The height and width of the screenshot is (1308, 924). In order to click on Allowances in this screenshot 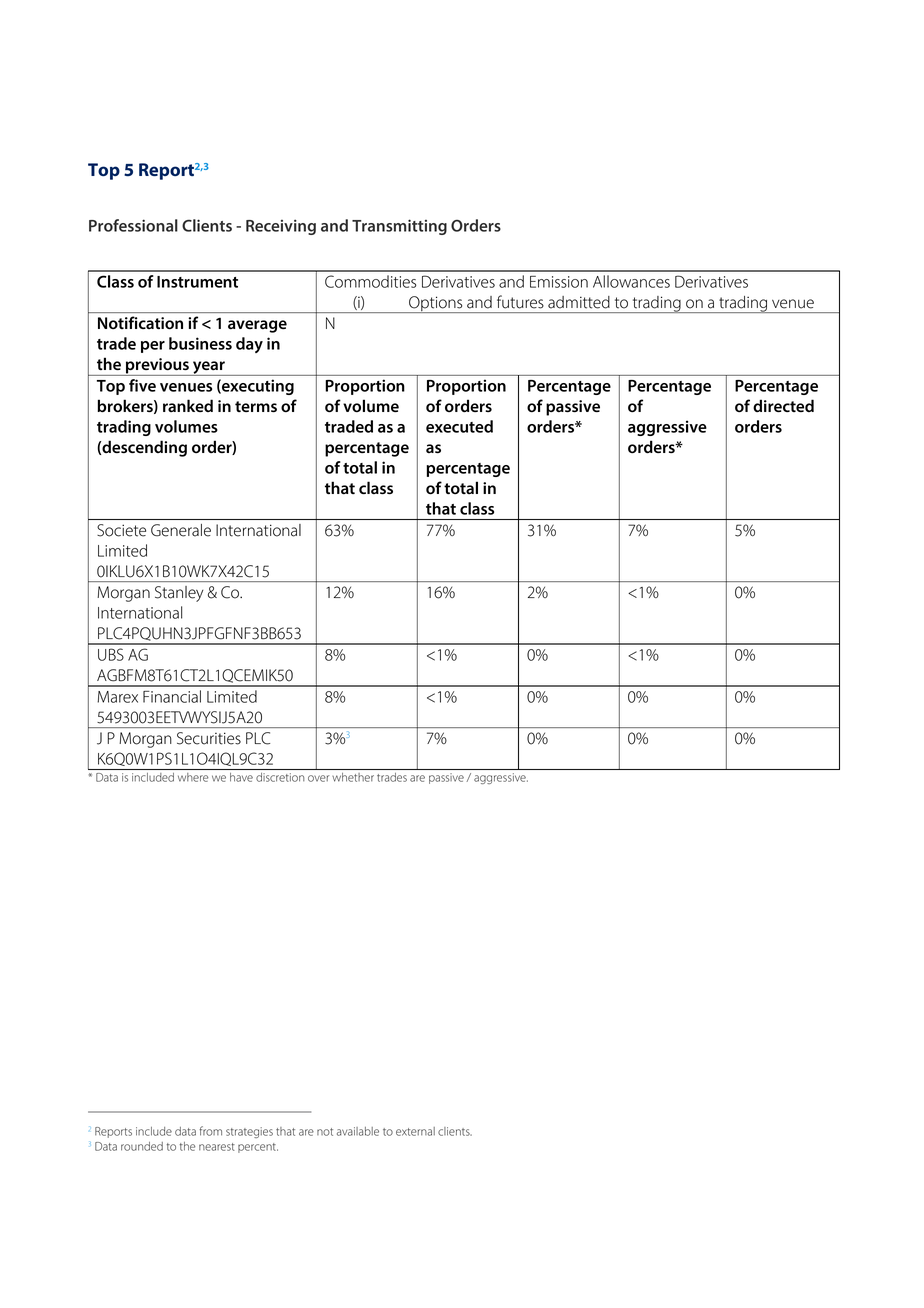, I will do `click(631, 281)`.
